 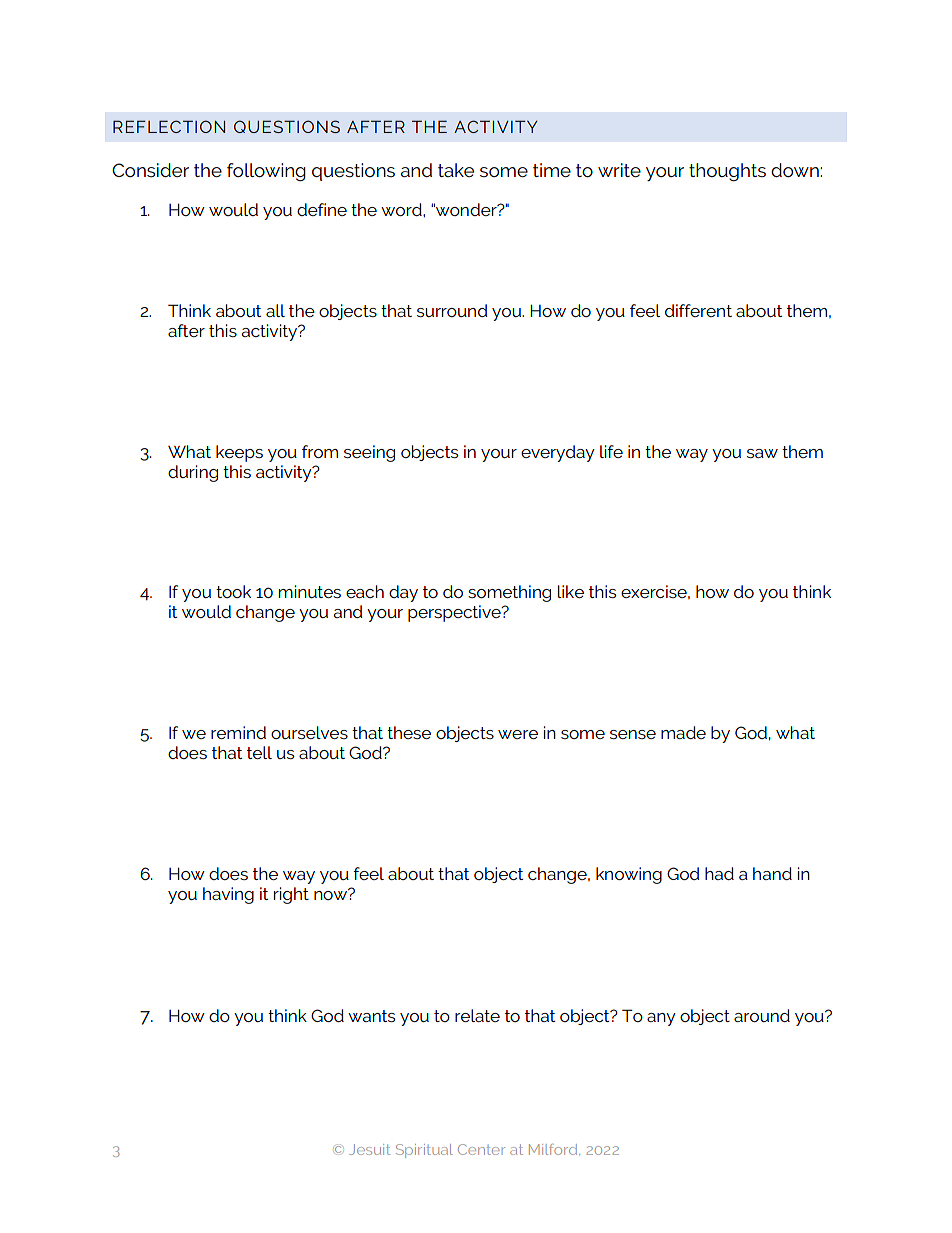 I want to click on took, so click(x=233, y=591).
